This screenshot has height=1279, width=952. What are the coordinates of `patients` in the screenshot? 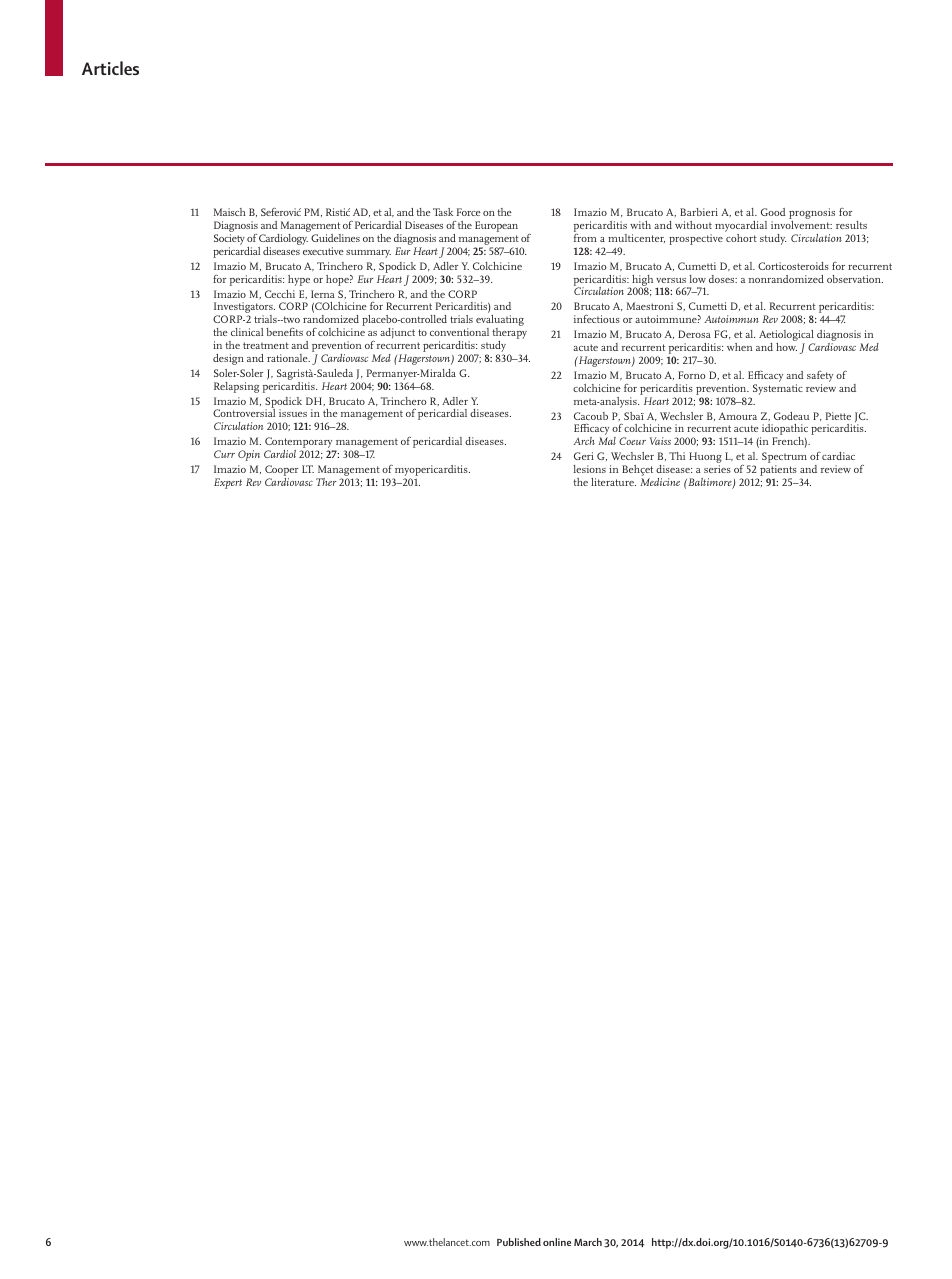 It's located at (778, 472).
